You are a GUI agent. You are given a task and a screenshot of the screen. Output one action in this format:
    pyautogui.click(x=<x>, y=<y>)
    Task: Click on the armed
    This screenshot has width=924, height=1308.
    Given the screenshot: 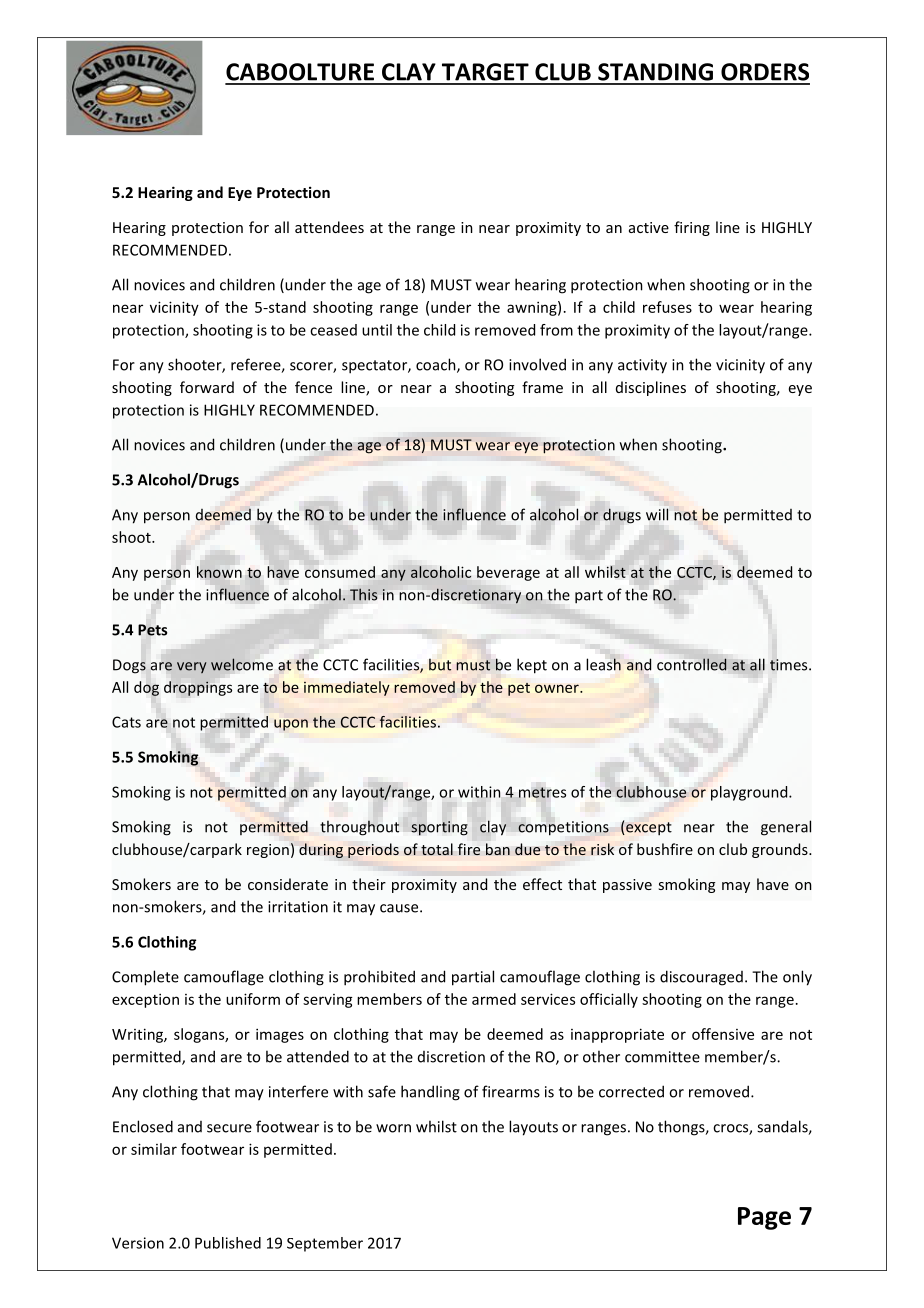 What is the action you would take?
    pyautogui.click(x=494, y=999)
